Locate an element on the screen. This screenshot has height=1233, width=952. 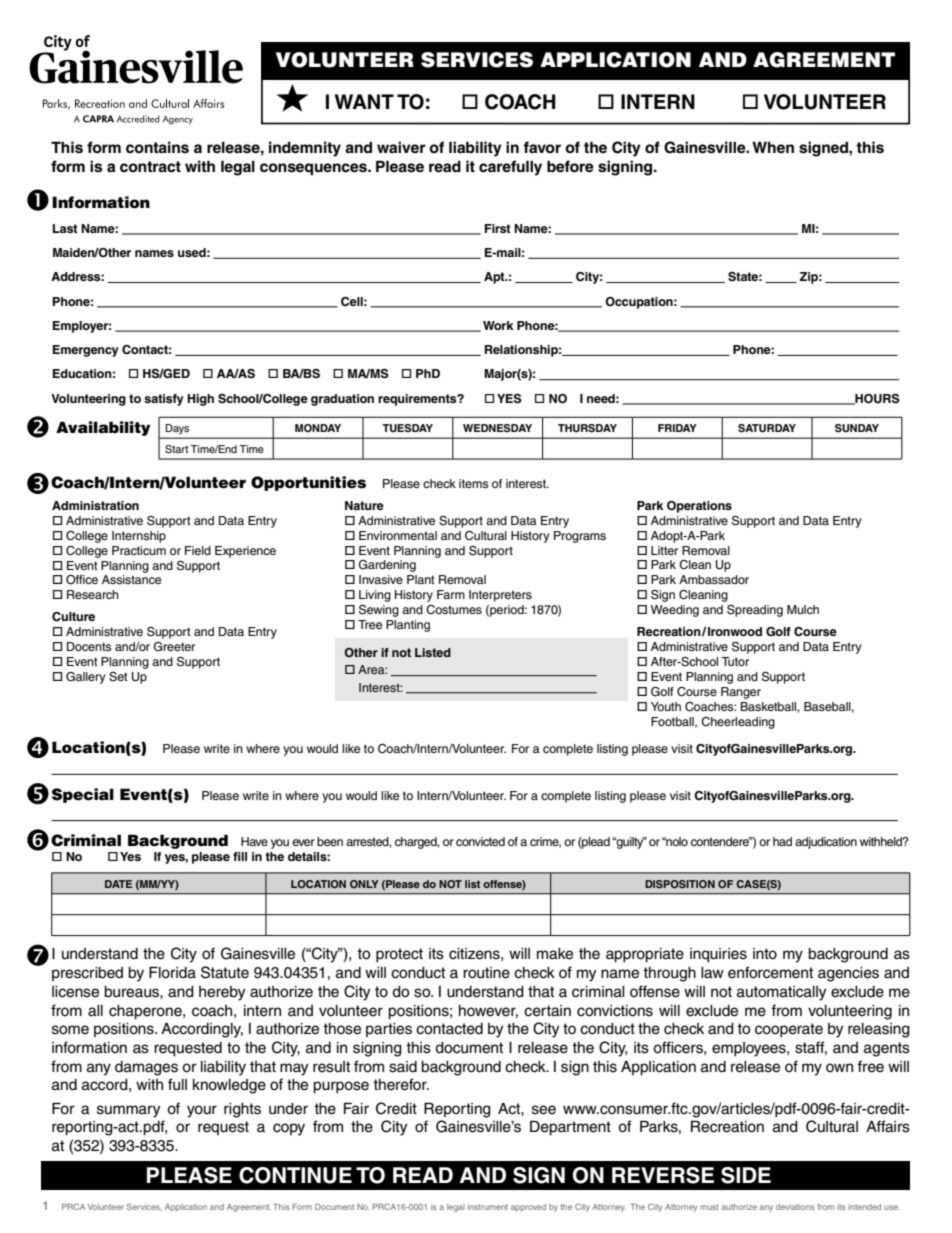
summary is located at coordinates (128, 1111).
